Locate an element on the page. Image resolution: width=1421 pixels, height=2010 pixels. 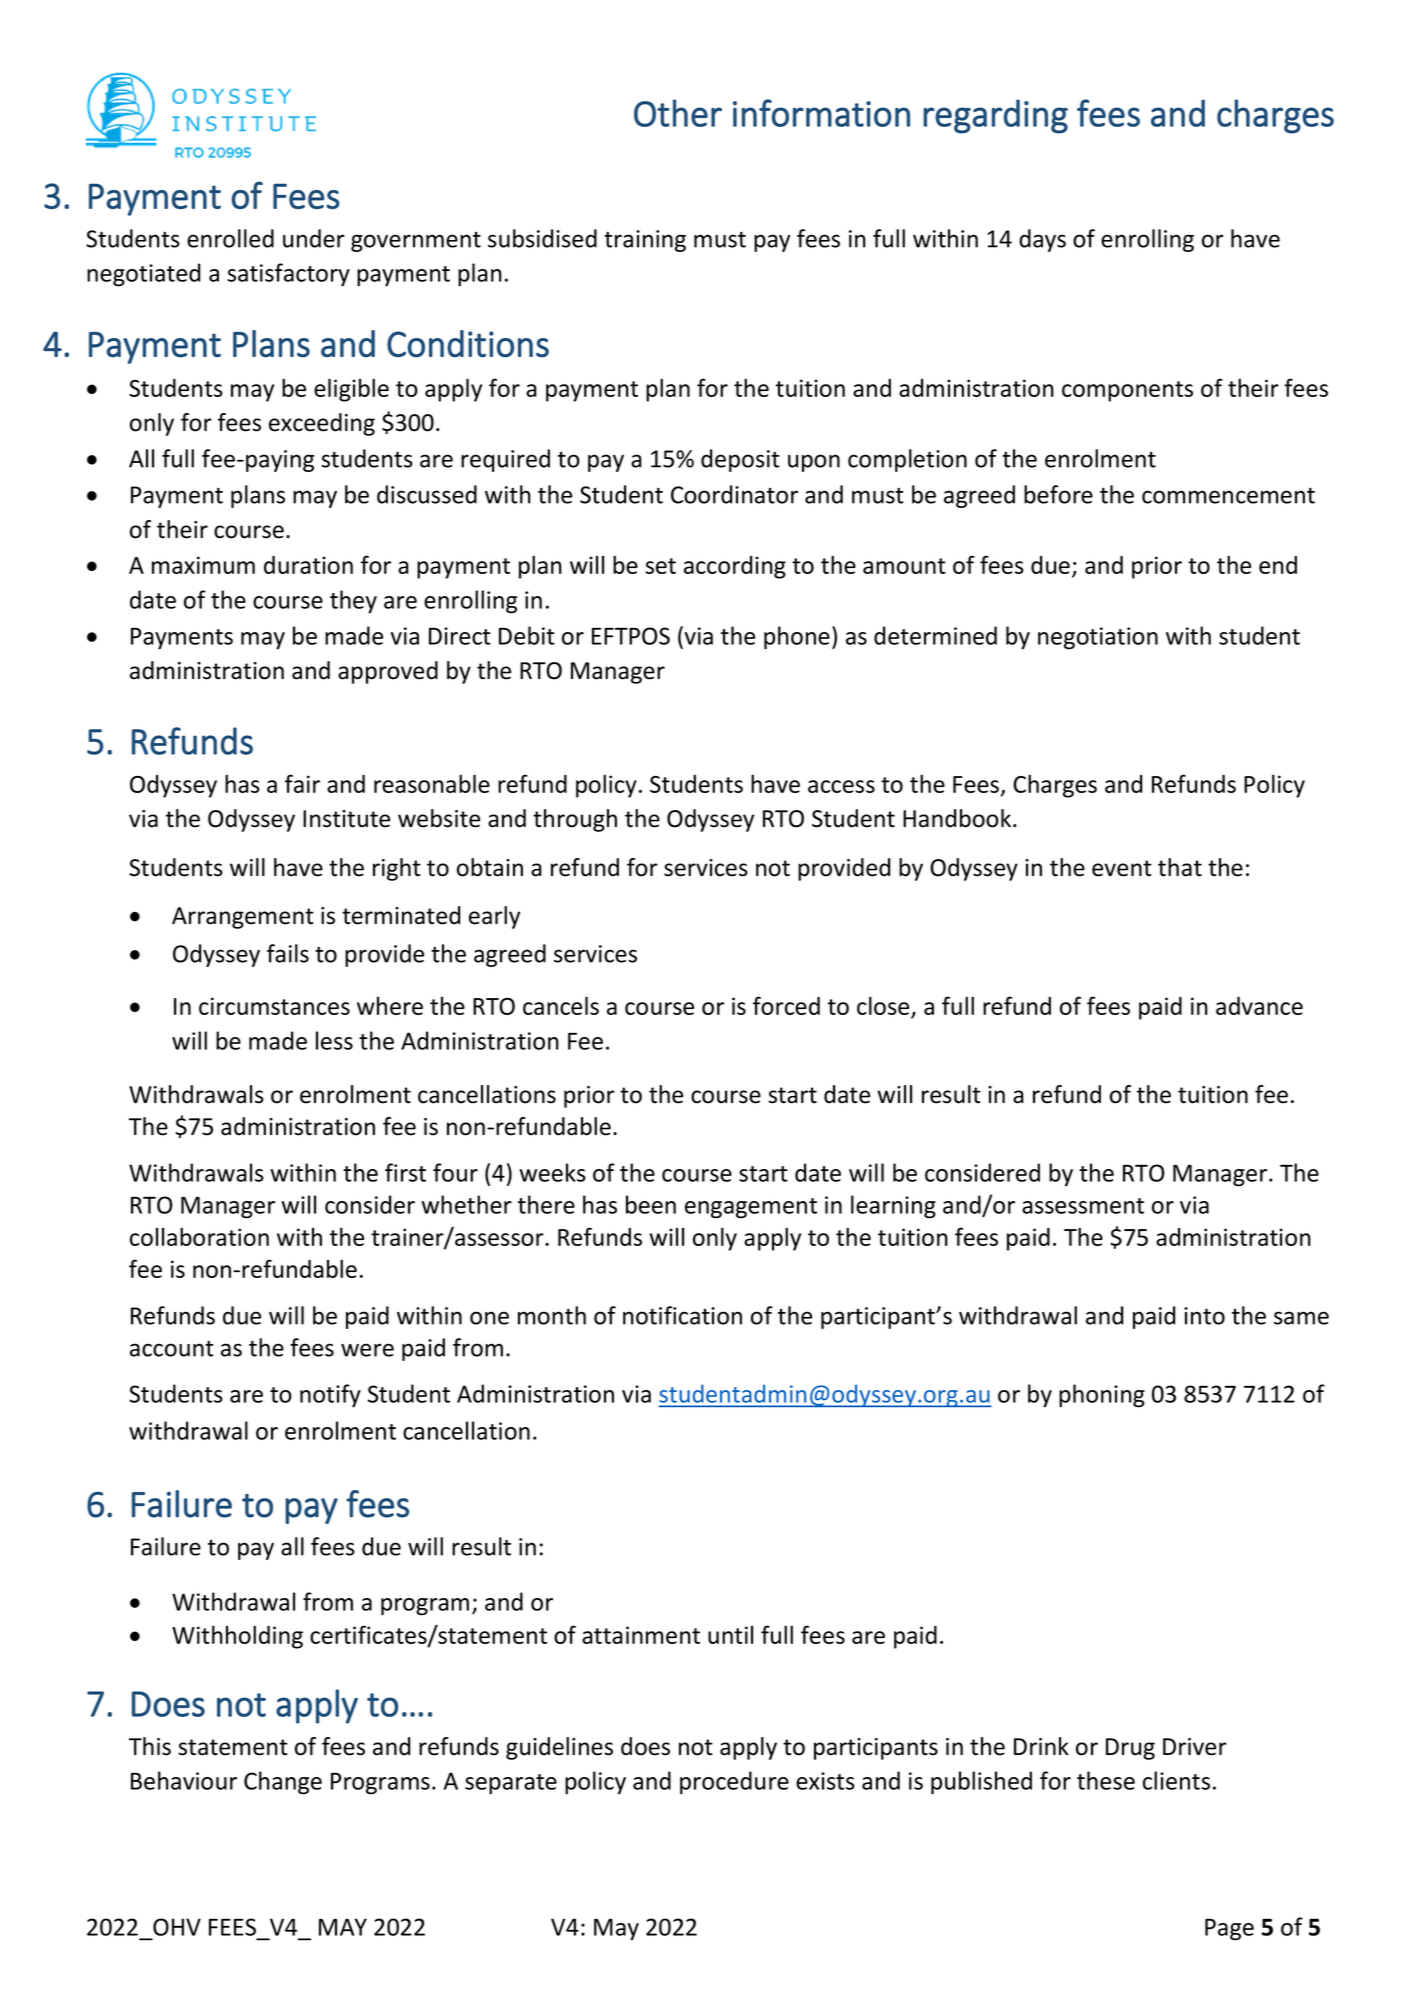
procedure is located at coordinates (734, 1783).
